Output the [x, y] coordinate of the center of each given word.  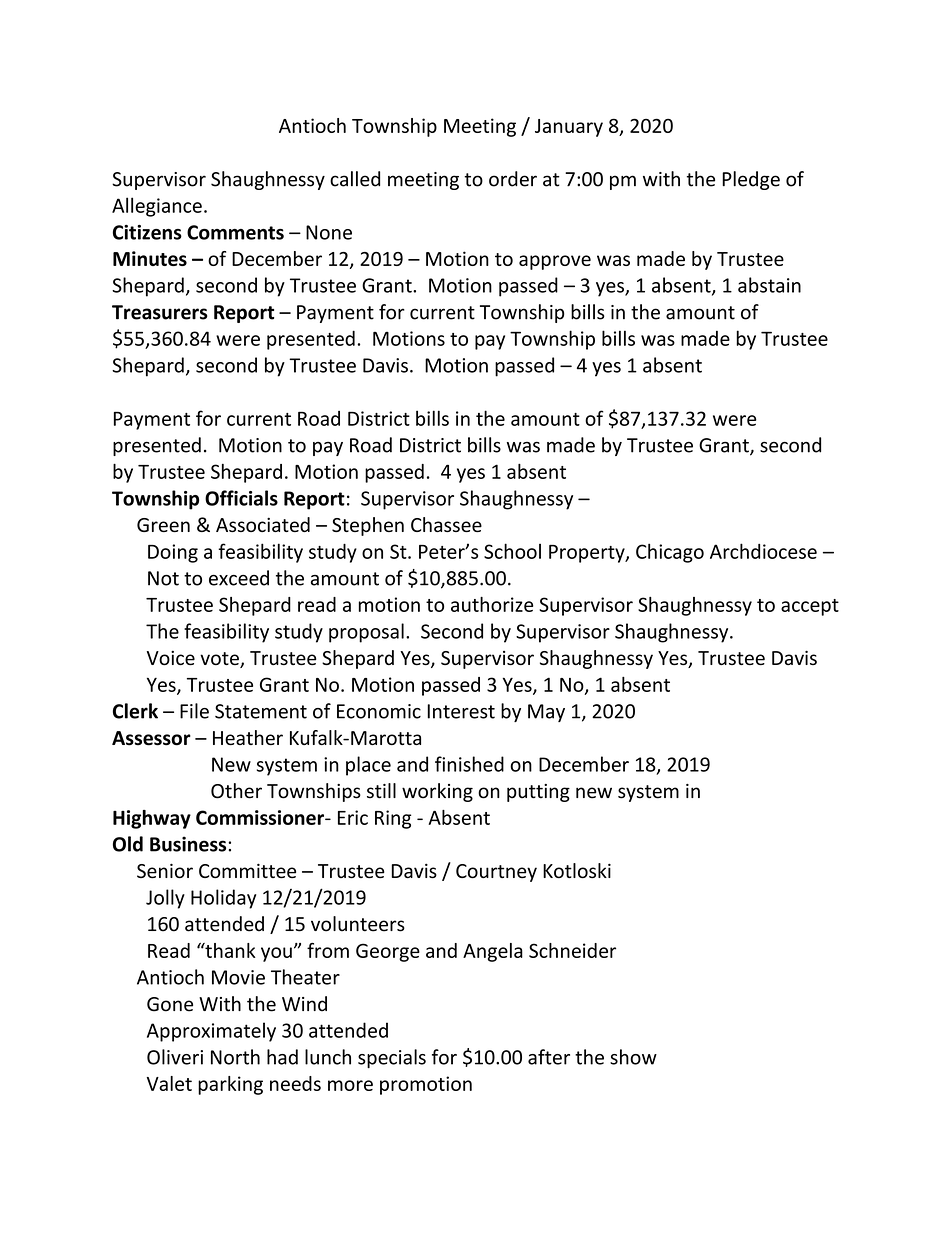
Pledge [751, 180]
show [633, 1057]
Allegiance [157, 207]
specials [392, 1058]
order [513, 179]
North [235, 1057]
